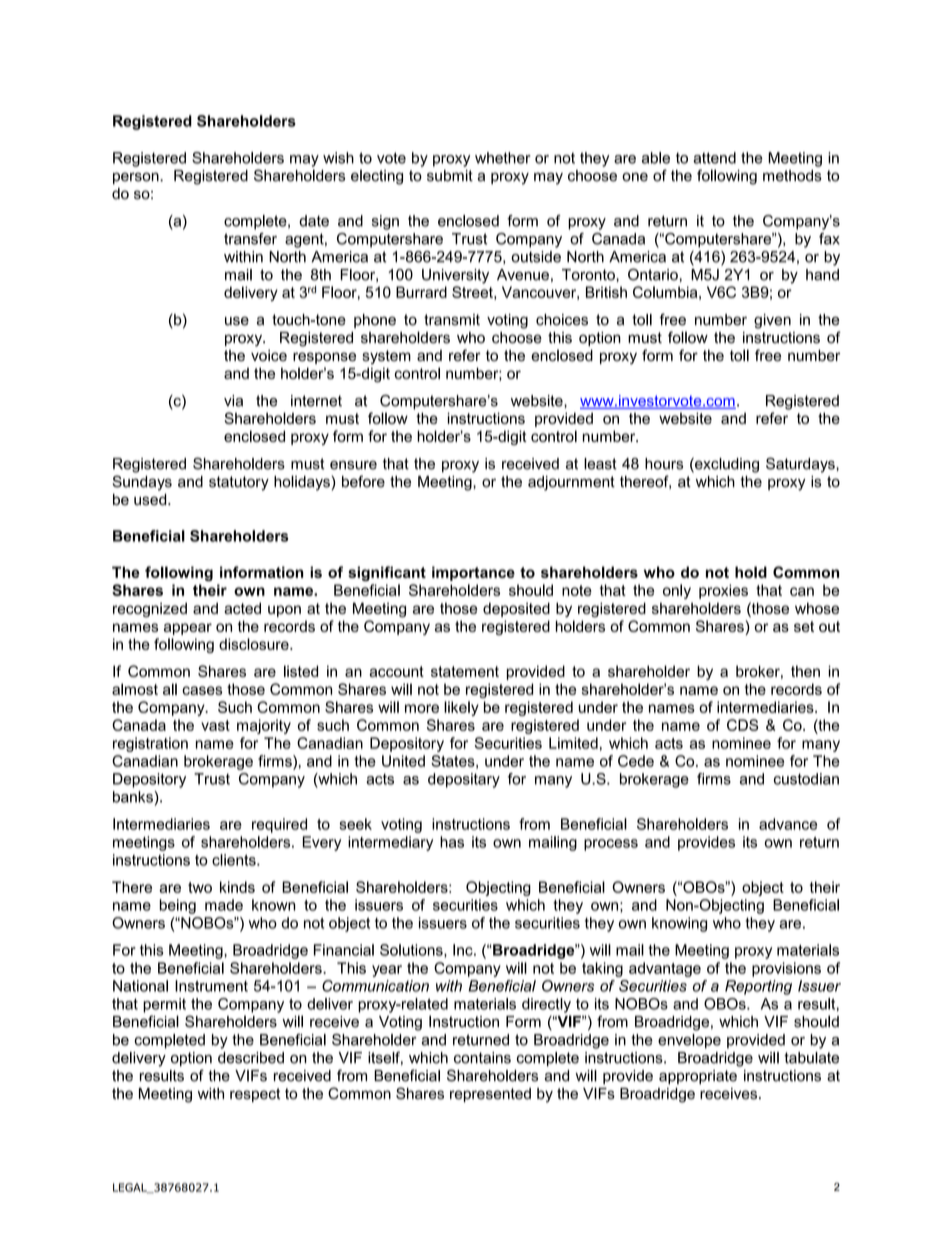  What do you see at coordinates (723, 591) in the screenshot?
I see `proxies` at bounding box center [723, 591].
